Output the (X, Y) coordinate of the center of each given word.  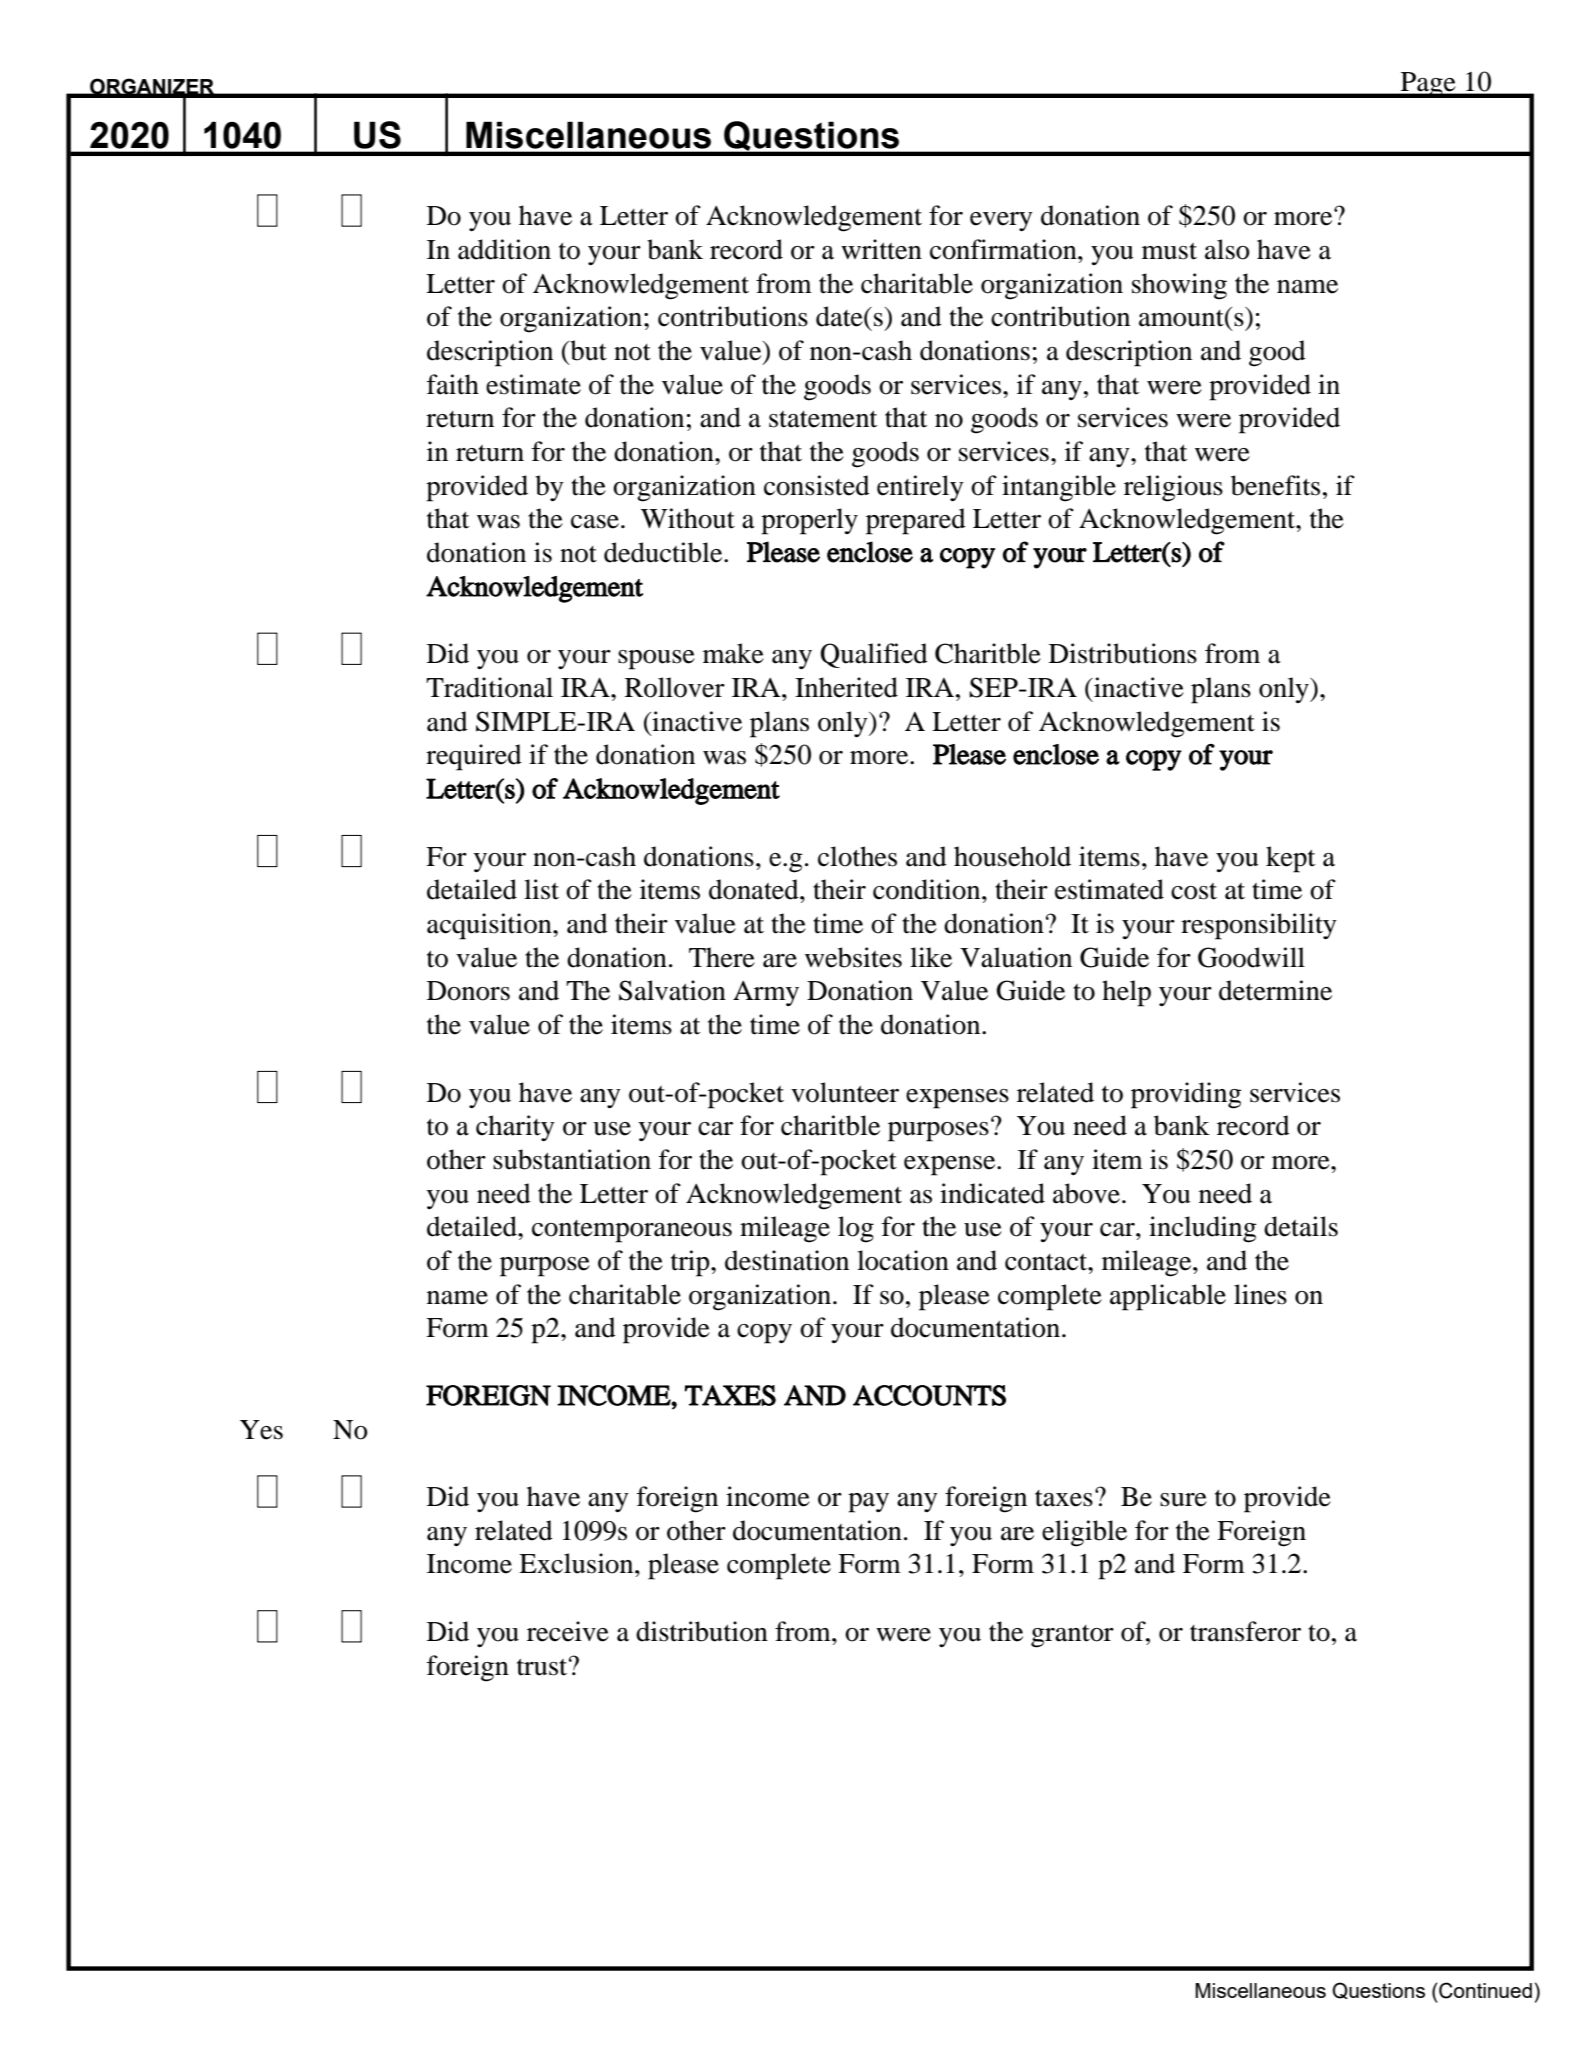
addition (504, 249)
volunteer (845, 1092)
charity (515, 1128)
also (1227, 249)
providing (1186, 1095)
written (881, 249)
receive (568, 1631)
